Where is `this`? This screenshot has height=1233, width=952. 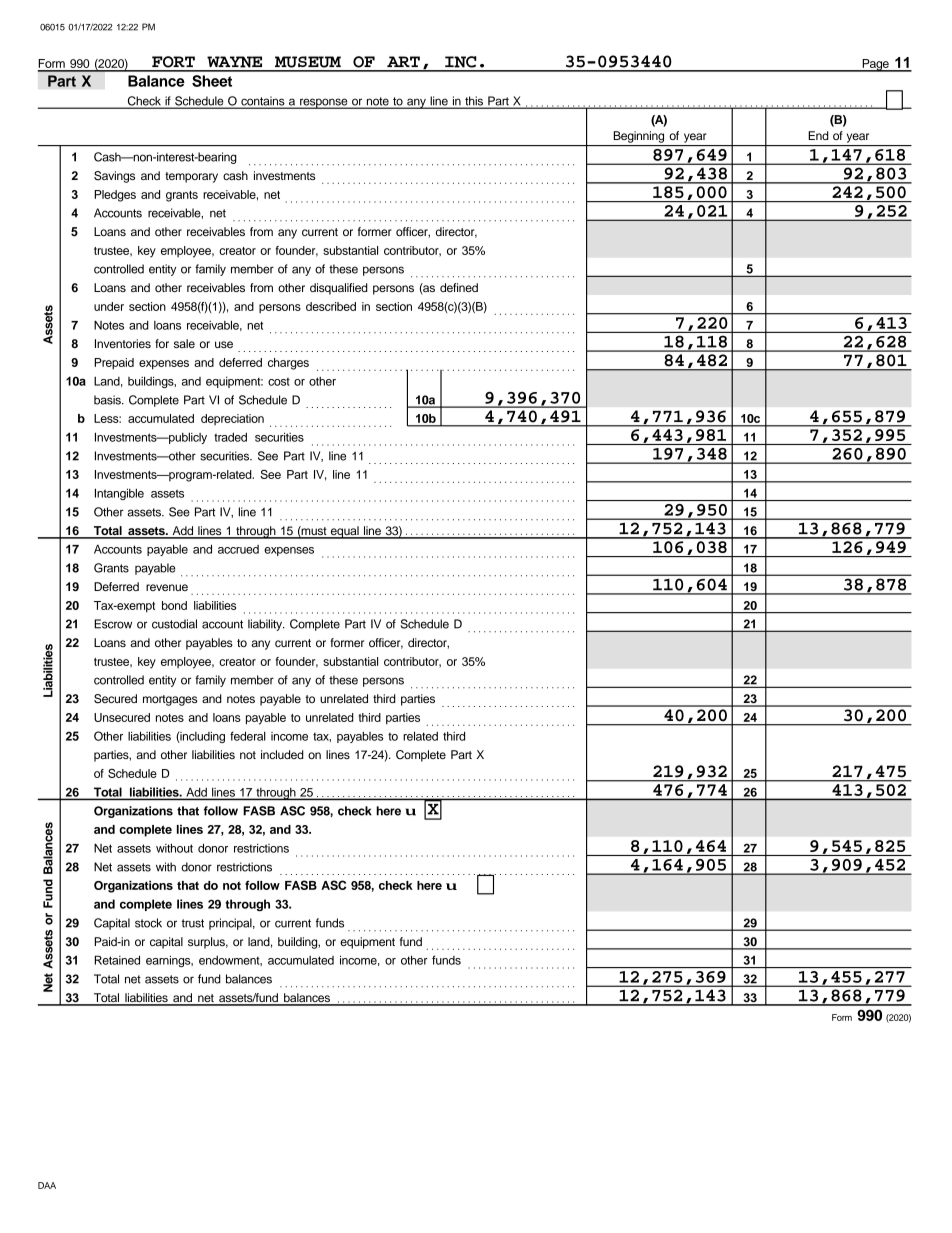
this is located at coordinates (474, 102).
